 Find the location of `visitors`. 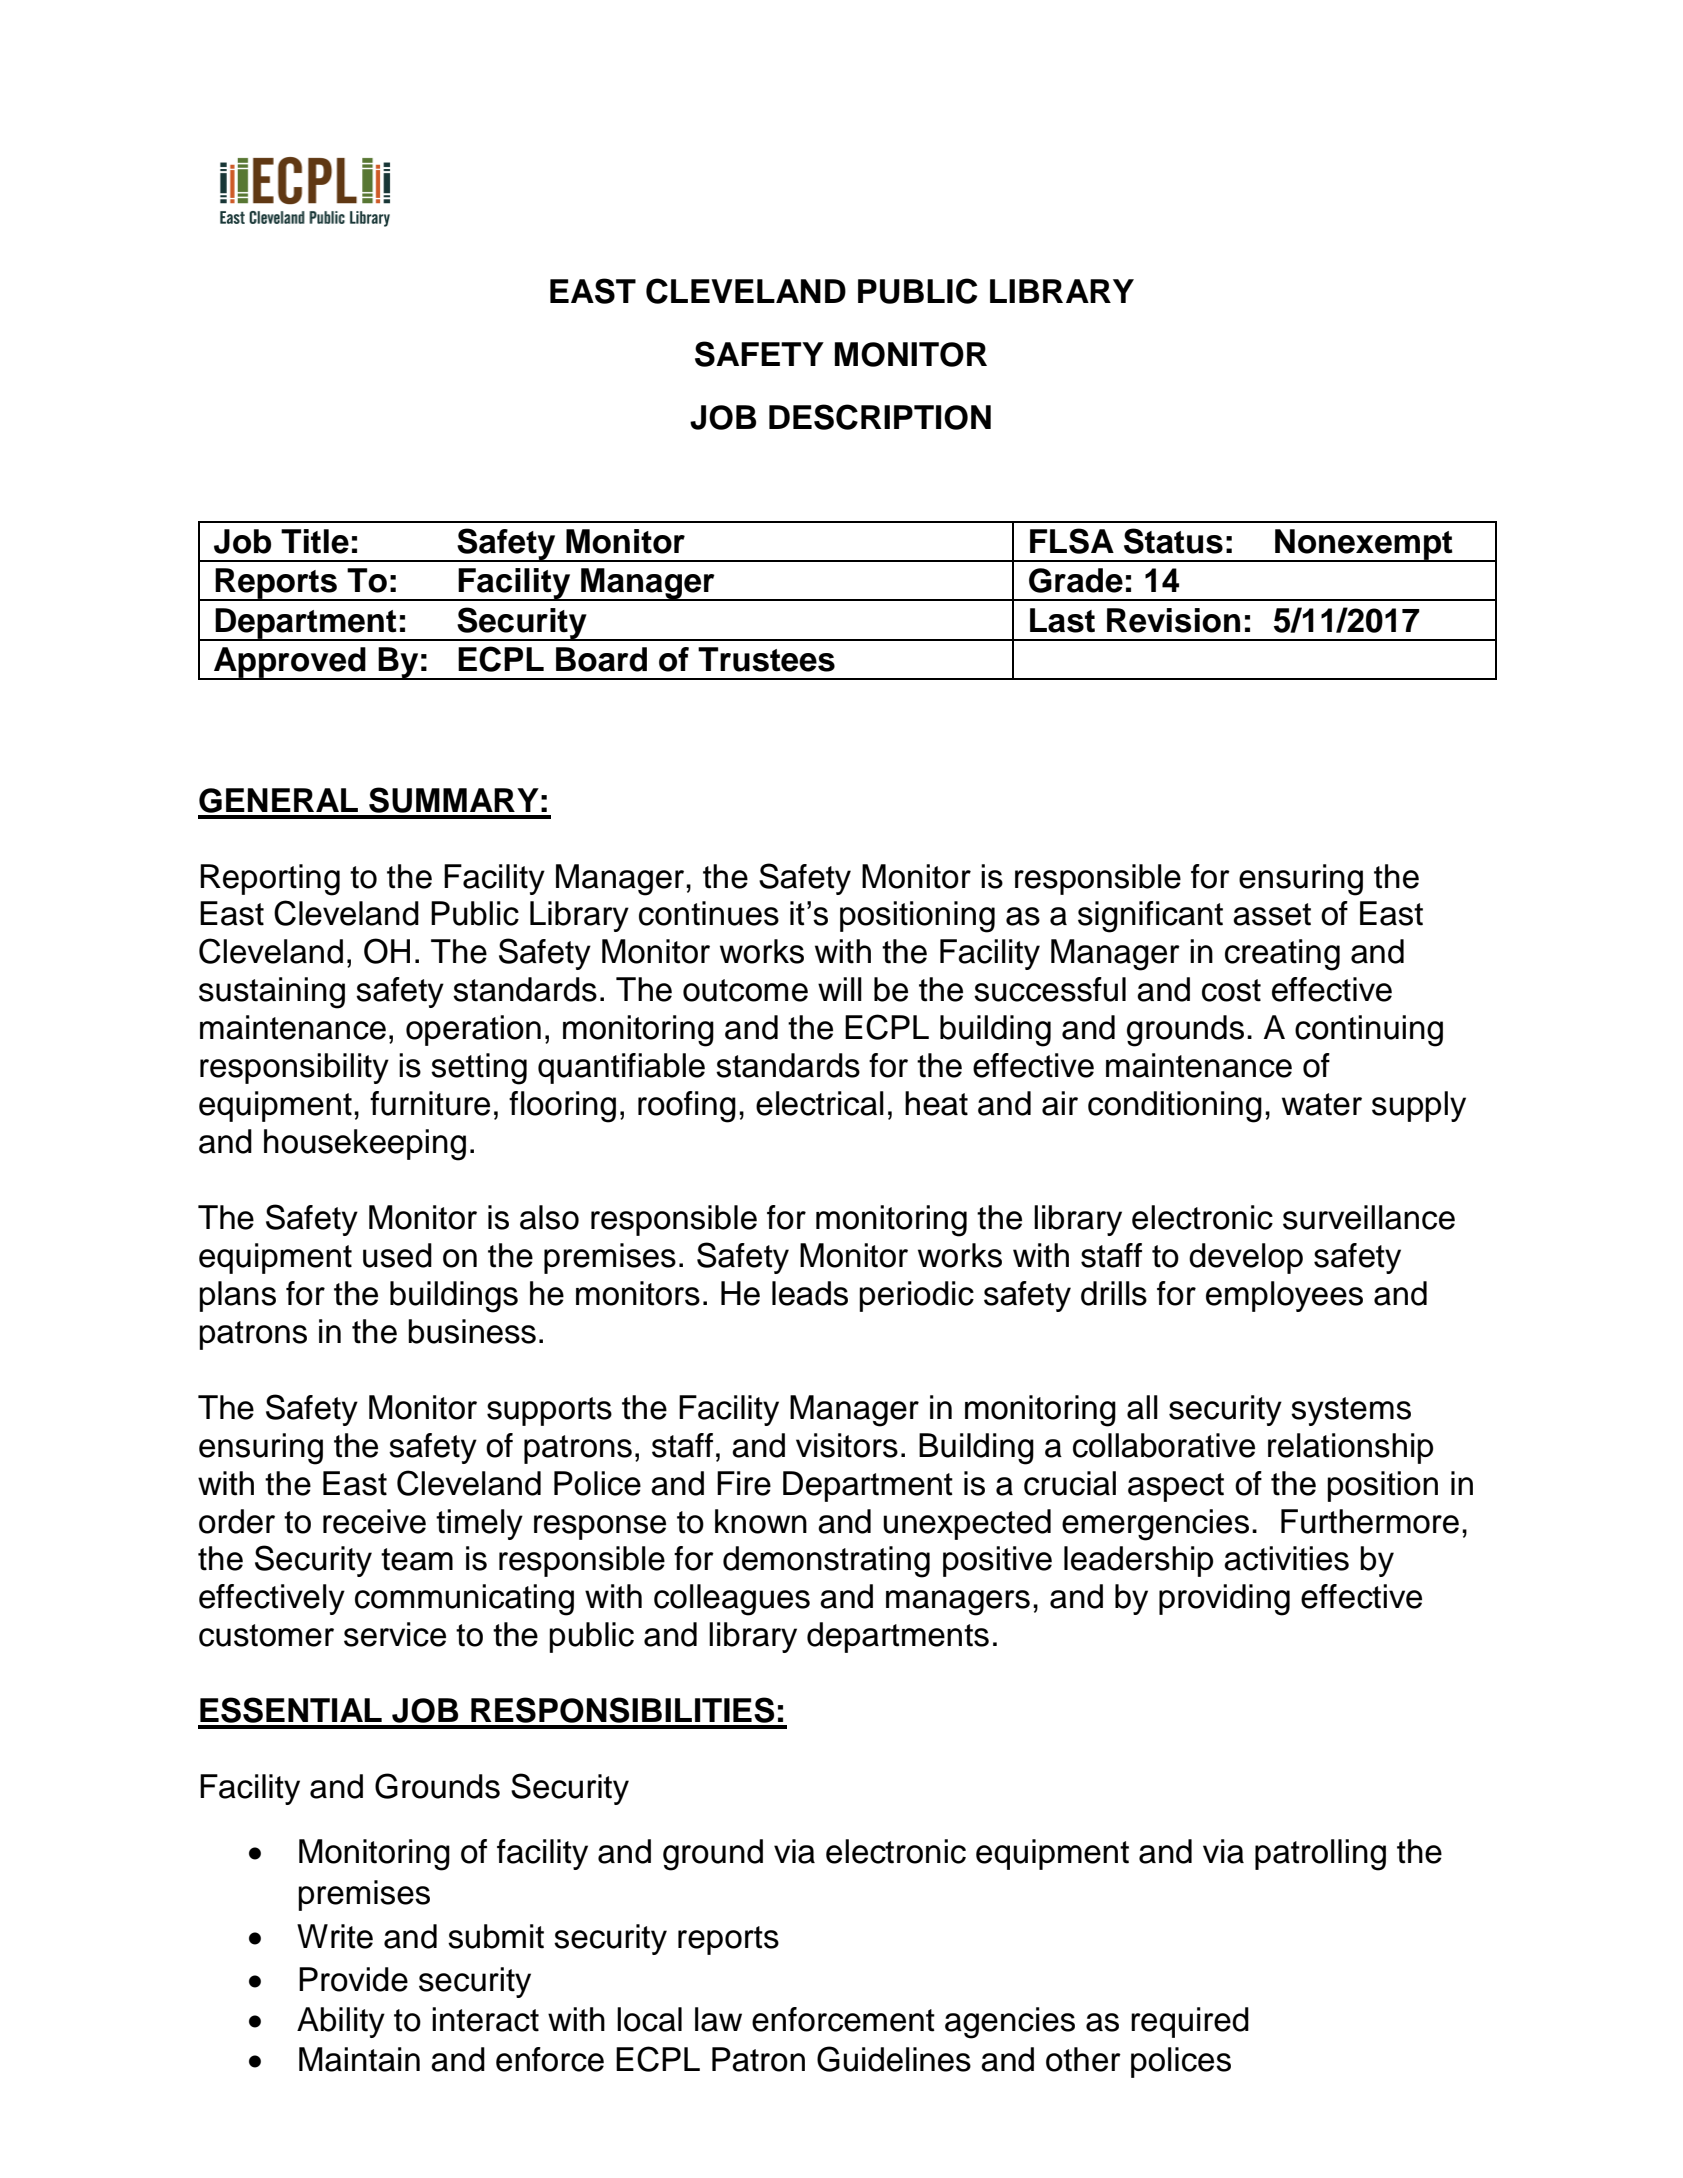

visitors is located at coordinates (847, 1445).
